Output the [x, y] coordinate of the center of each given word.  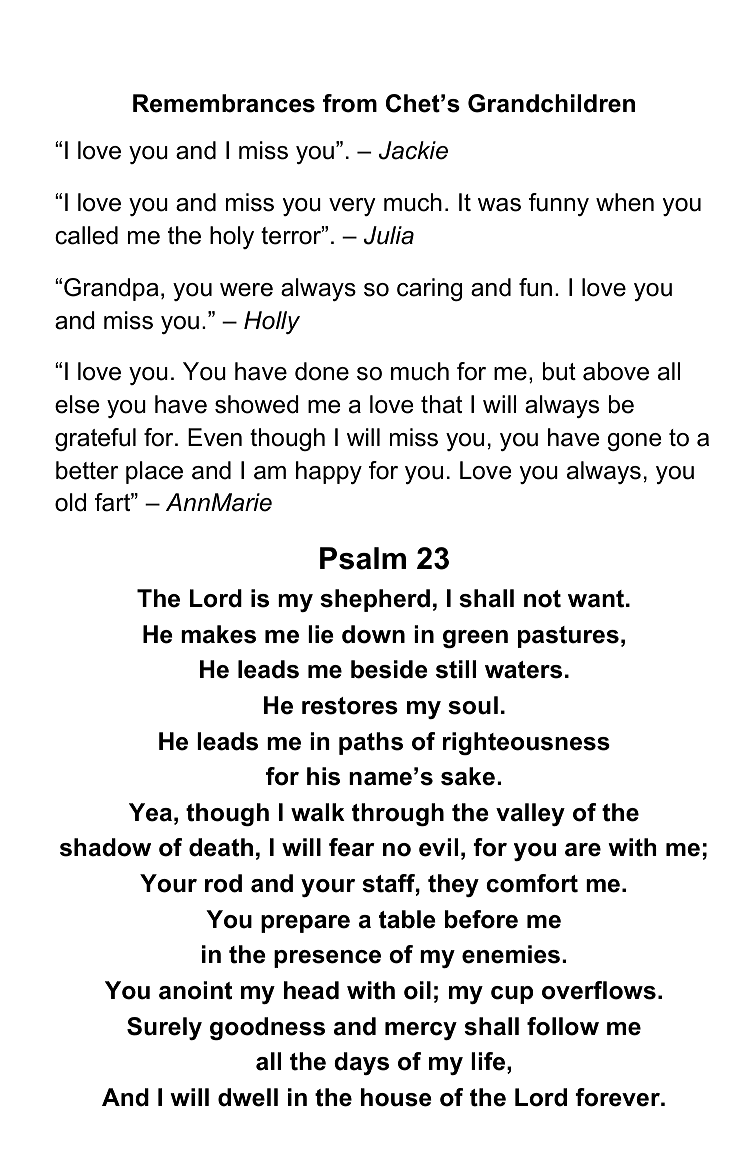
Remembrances [224, 103]
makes [218, 634]
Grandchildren [551, 103]
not [542, 599]
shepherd [375, 600]
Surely [164, 1028]
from [350, 103]
